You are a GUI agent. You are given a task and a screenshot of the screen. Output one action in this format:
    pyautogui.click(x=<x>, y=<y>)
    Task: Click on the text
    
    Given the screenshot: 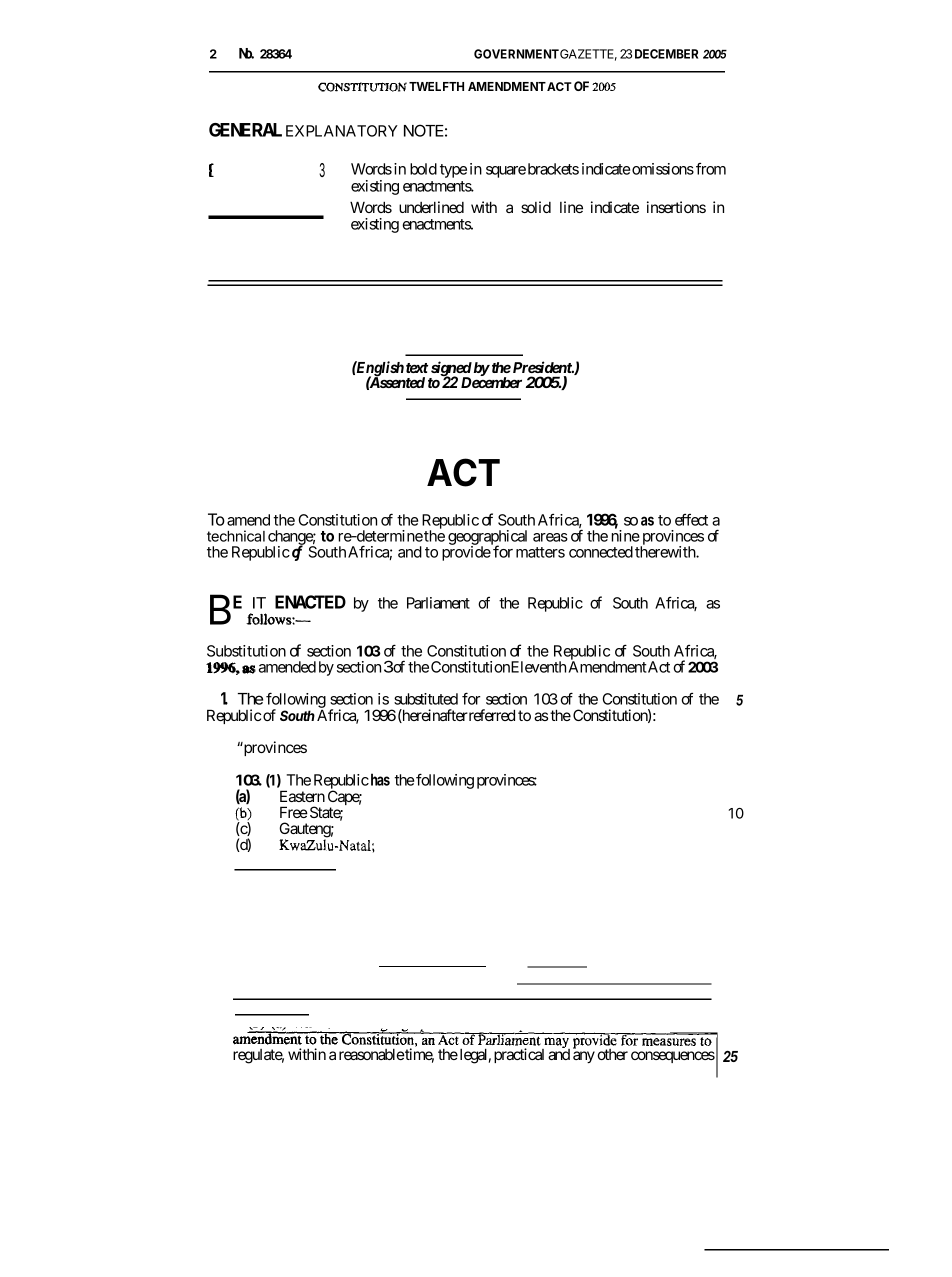 What is the action you would take?
    pyautogui.click(x=417, y=368)
